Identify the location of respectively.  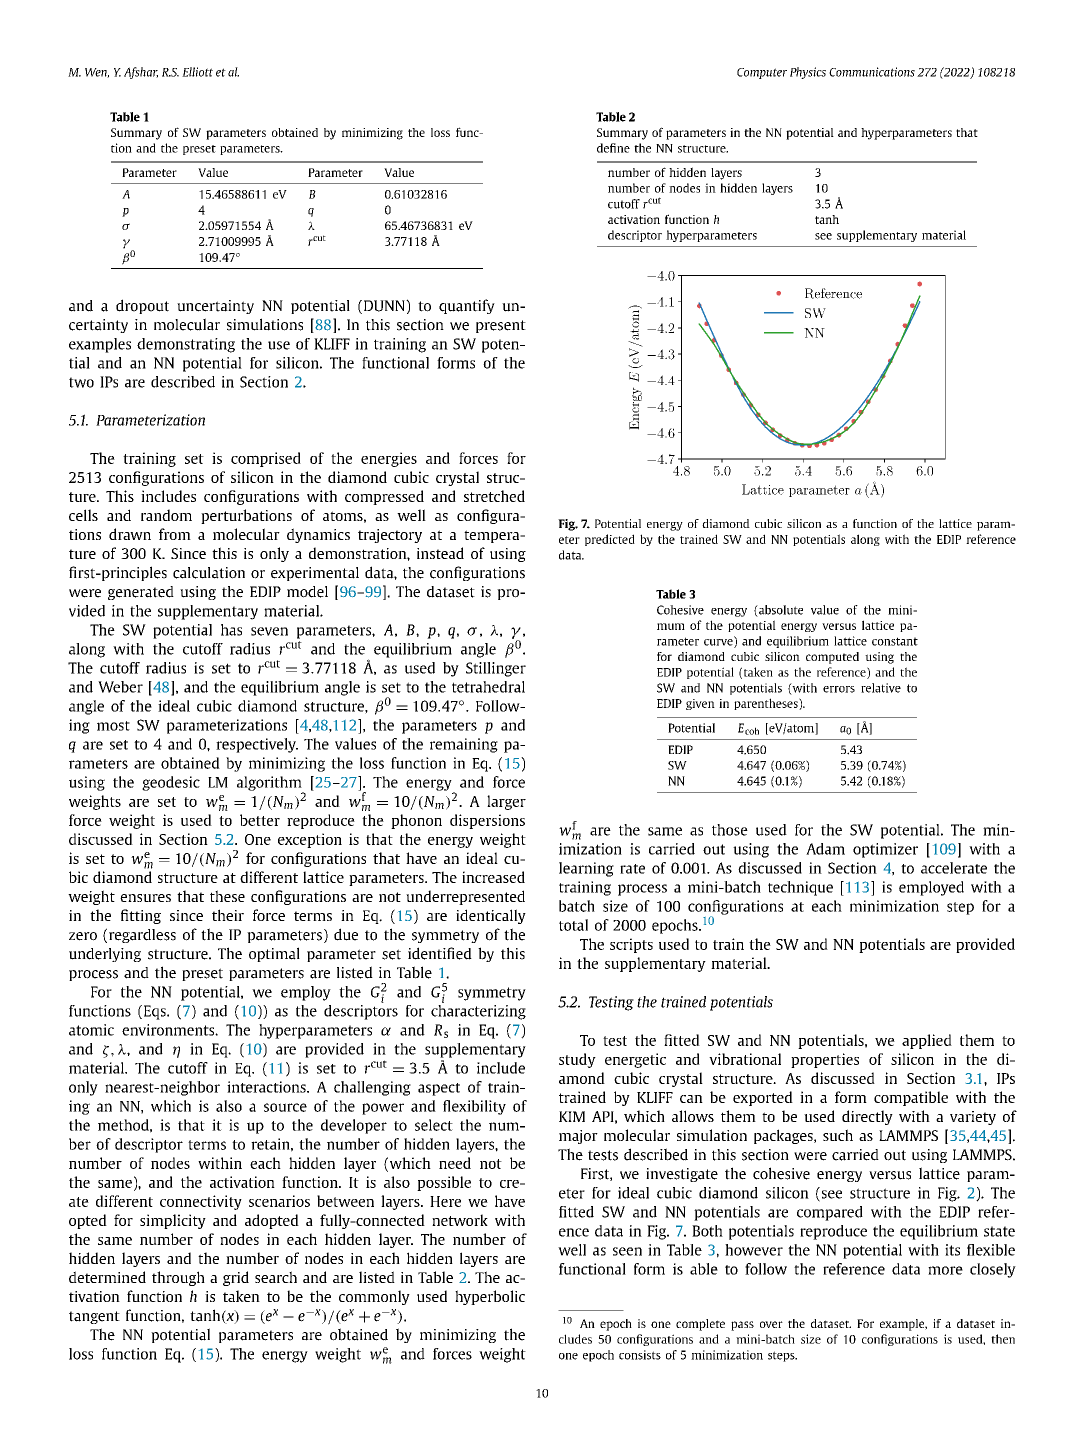
(257, 745).
